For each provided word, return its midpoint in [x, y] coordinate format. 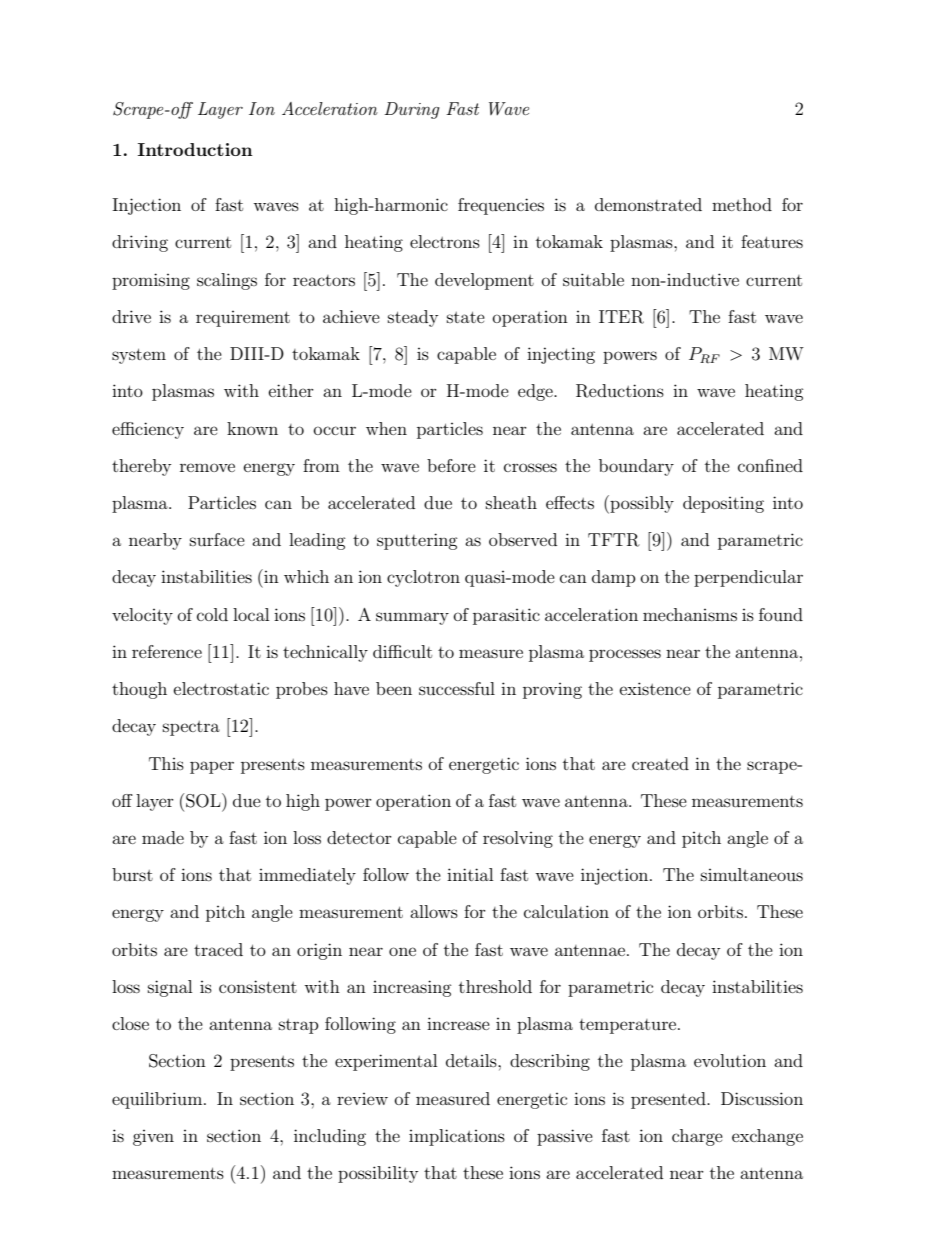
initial [470, 874]
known [252, 428]
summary [412, 618]
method [742, 204]
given [153, 1138]
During [412, 110]
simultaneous [752, 874]
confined [770, 465]
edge [536, 392]
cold [212, 614]
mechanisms [690, 614]
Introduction [195, 149]
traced [218, 949]
